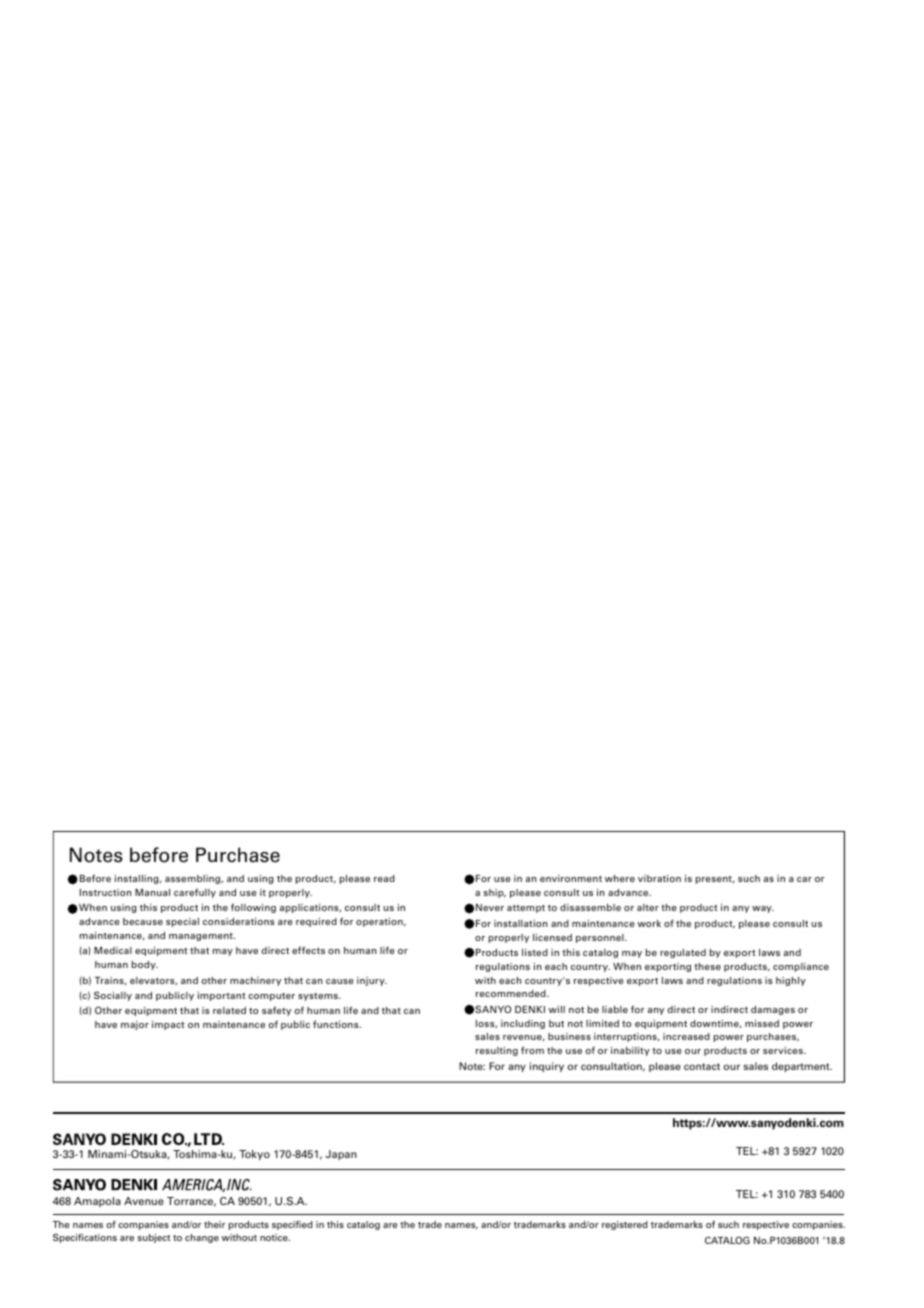  Describe the element at coordinates (497, 1051) in the page. I see `resulting` at that location.
